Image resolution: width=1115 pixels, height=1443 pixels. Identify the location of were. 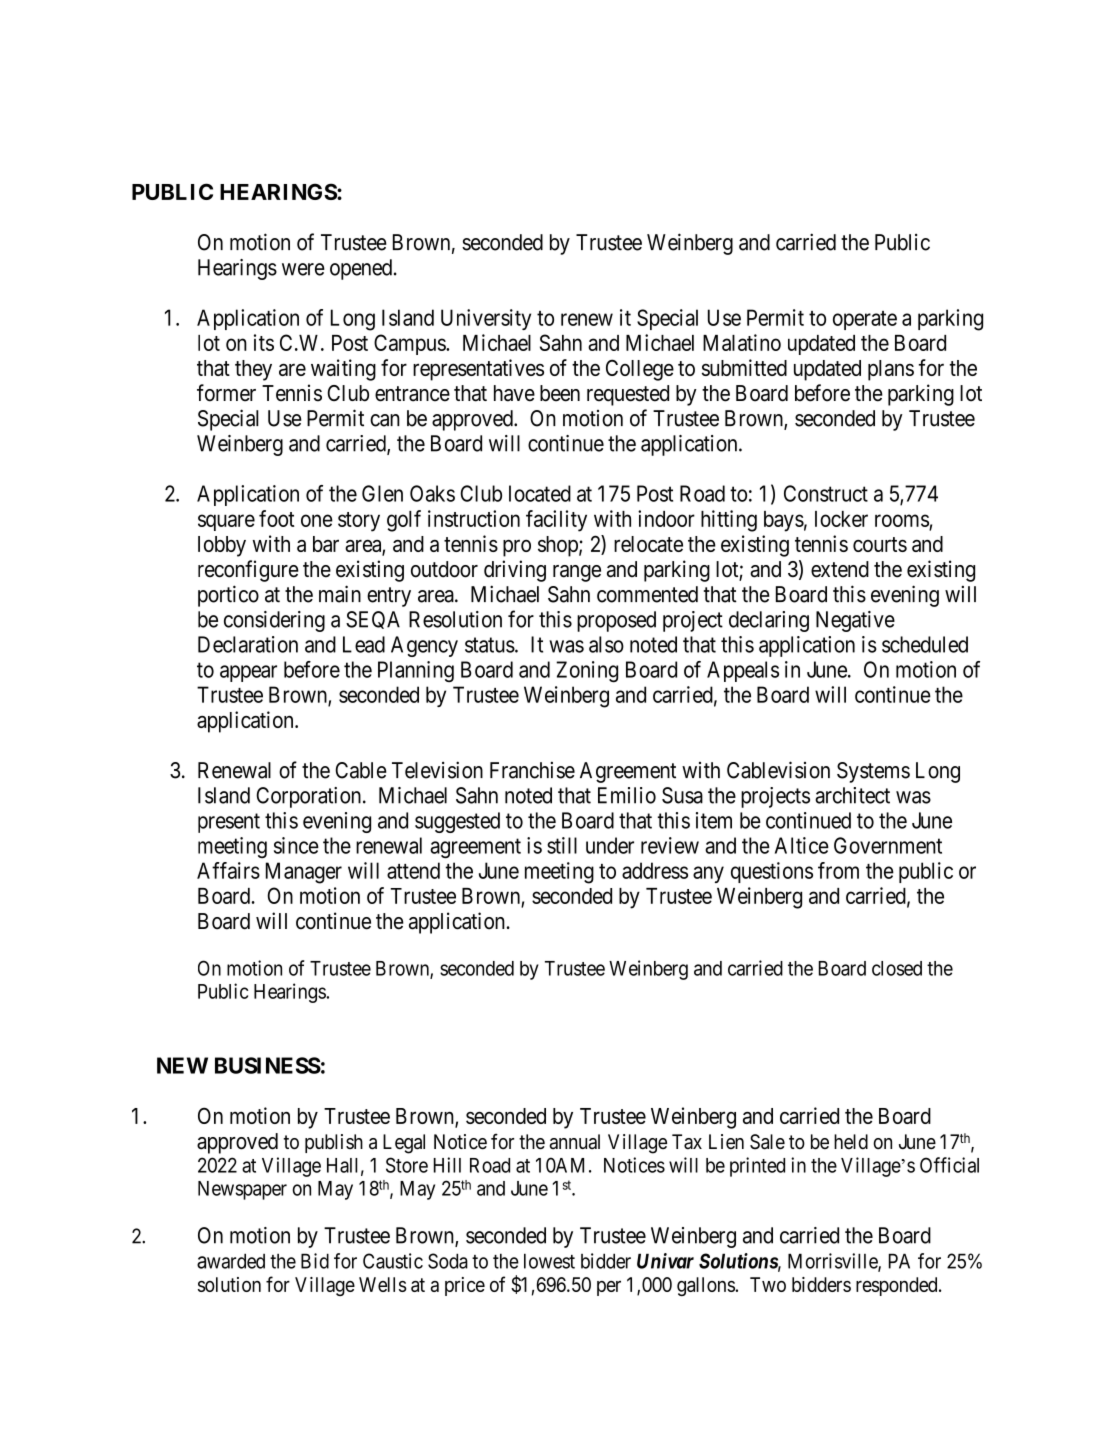
(303, 269).
